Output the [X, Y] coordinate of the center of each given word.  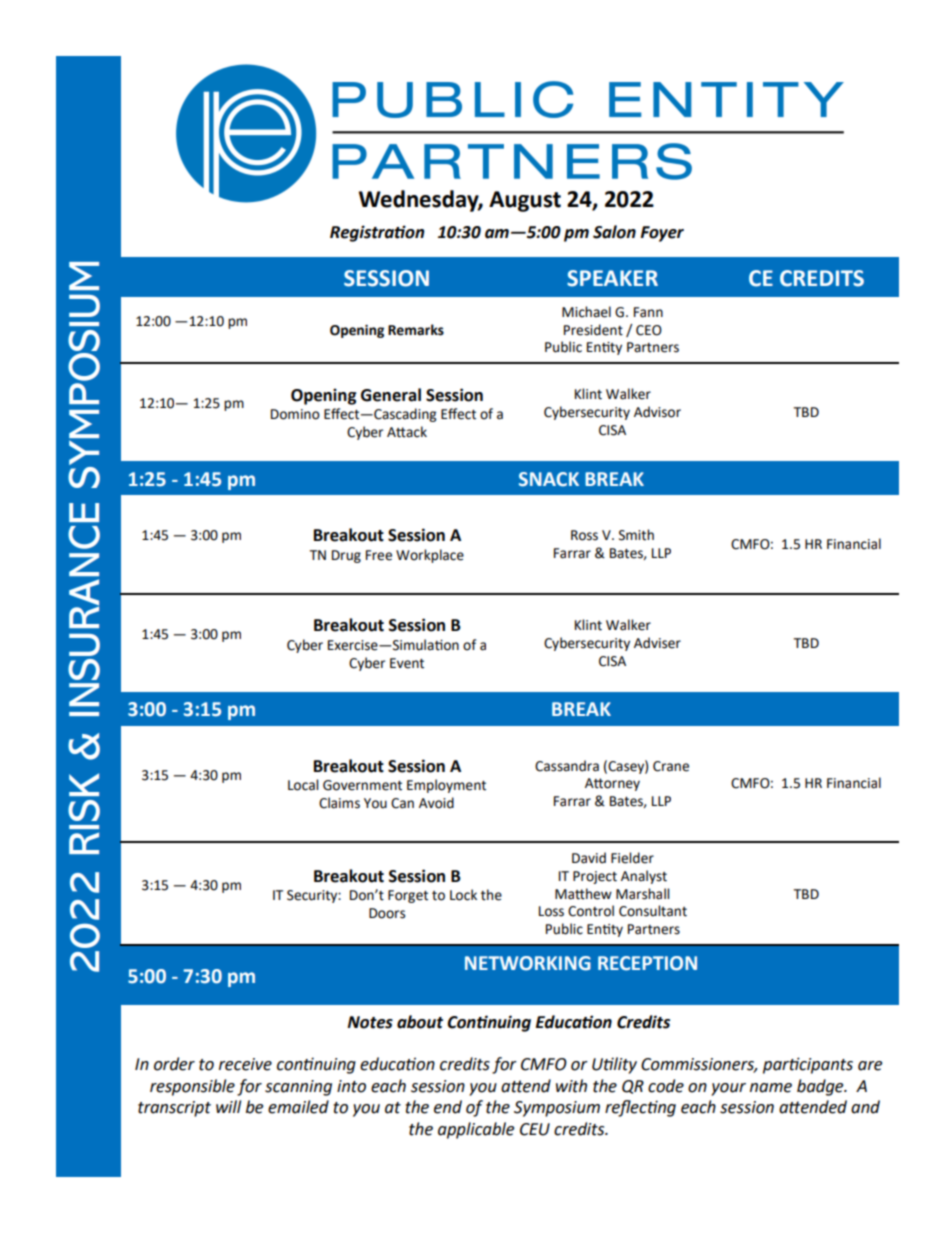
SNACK [549, 479]
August [525, 201]
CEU [535, 1129]
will [228, 1106]
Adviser [657, 643]
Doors [387, 913]
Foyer [662, 234]
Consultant [653, 911]
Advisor [657, 412]
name [771, 1088]
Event [407, 663]
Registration [377, 233]
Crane [671, 766]
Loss [551, 911]
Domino [295, 414]
